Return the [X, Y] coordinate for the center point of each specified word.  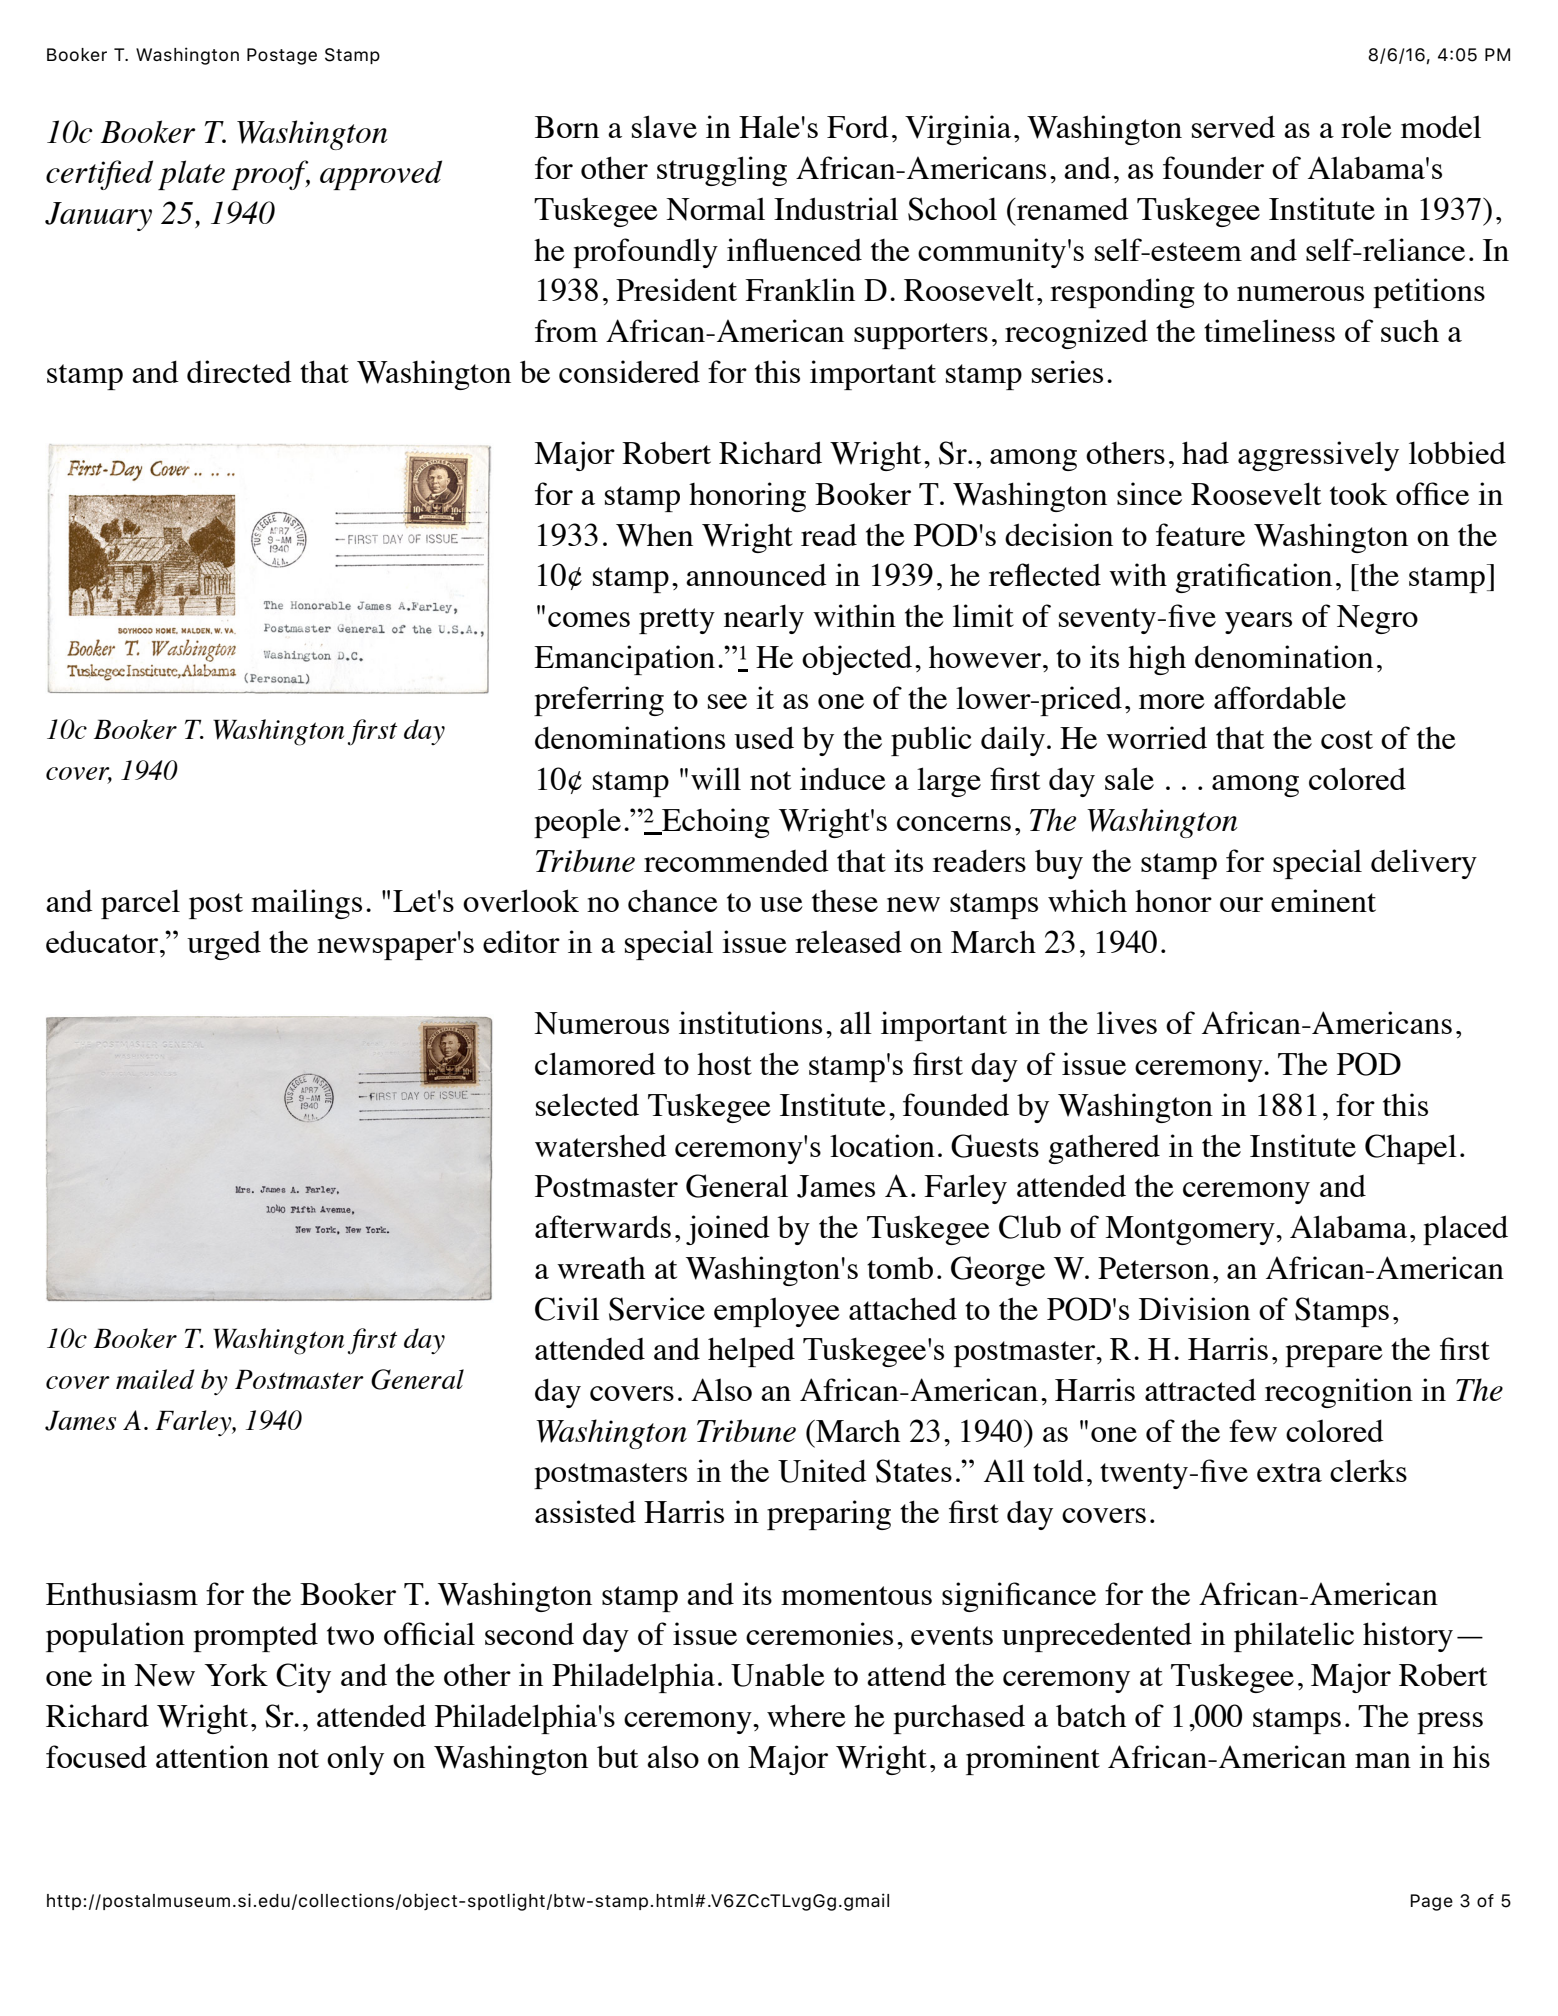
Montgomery [1191, 1230]
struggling [722, 171]
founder [1213, 167]
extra [1289, 1472]
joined [728, 1230]
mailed [155, 1379]
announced [756, 575]
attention [212, 1756]
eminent [1323, 900]
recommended [736, 861]
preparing [829, 1515]
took [1359, 493]
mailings [306, 904]
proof [270, 175]
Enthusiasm [122, 1593]
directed [239, 371]
